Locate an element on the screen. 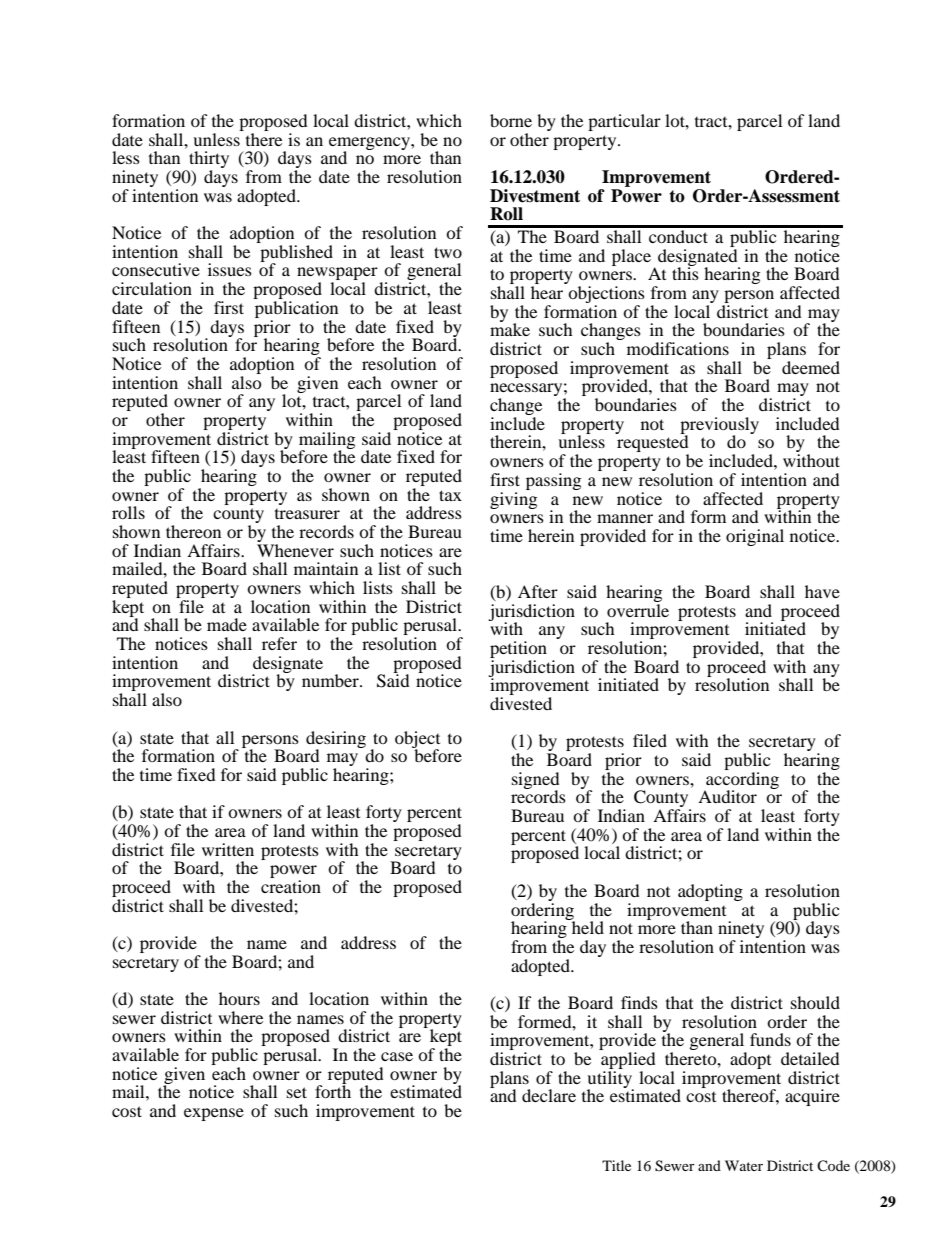  original is located at coordinates (755, 537).
